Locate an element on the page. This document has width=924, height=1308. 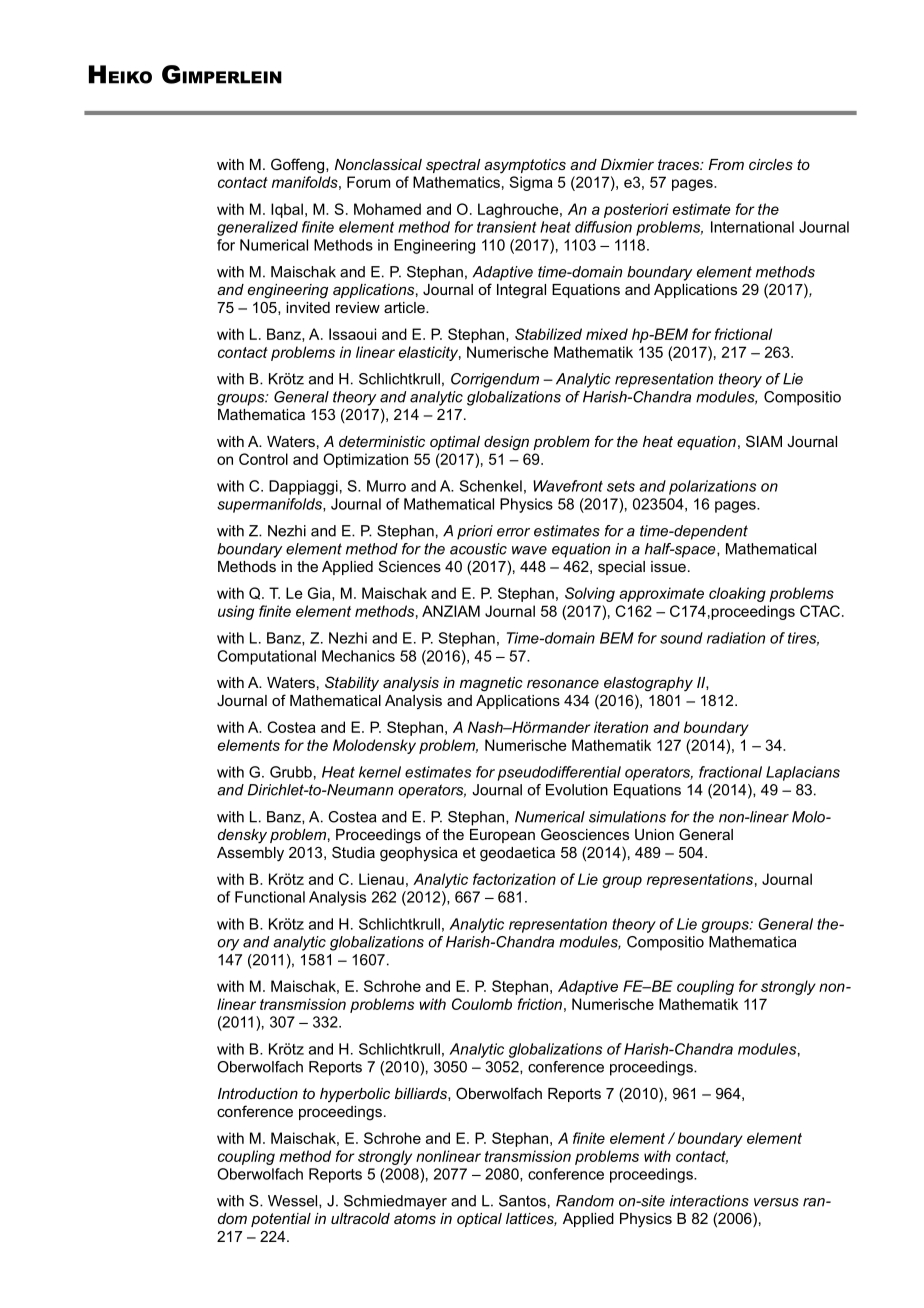
magnetic is located at coordinates (491, 684).
